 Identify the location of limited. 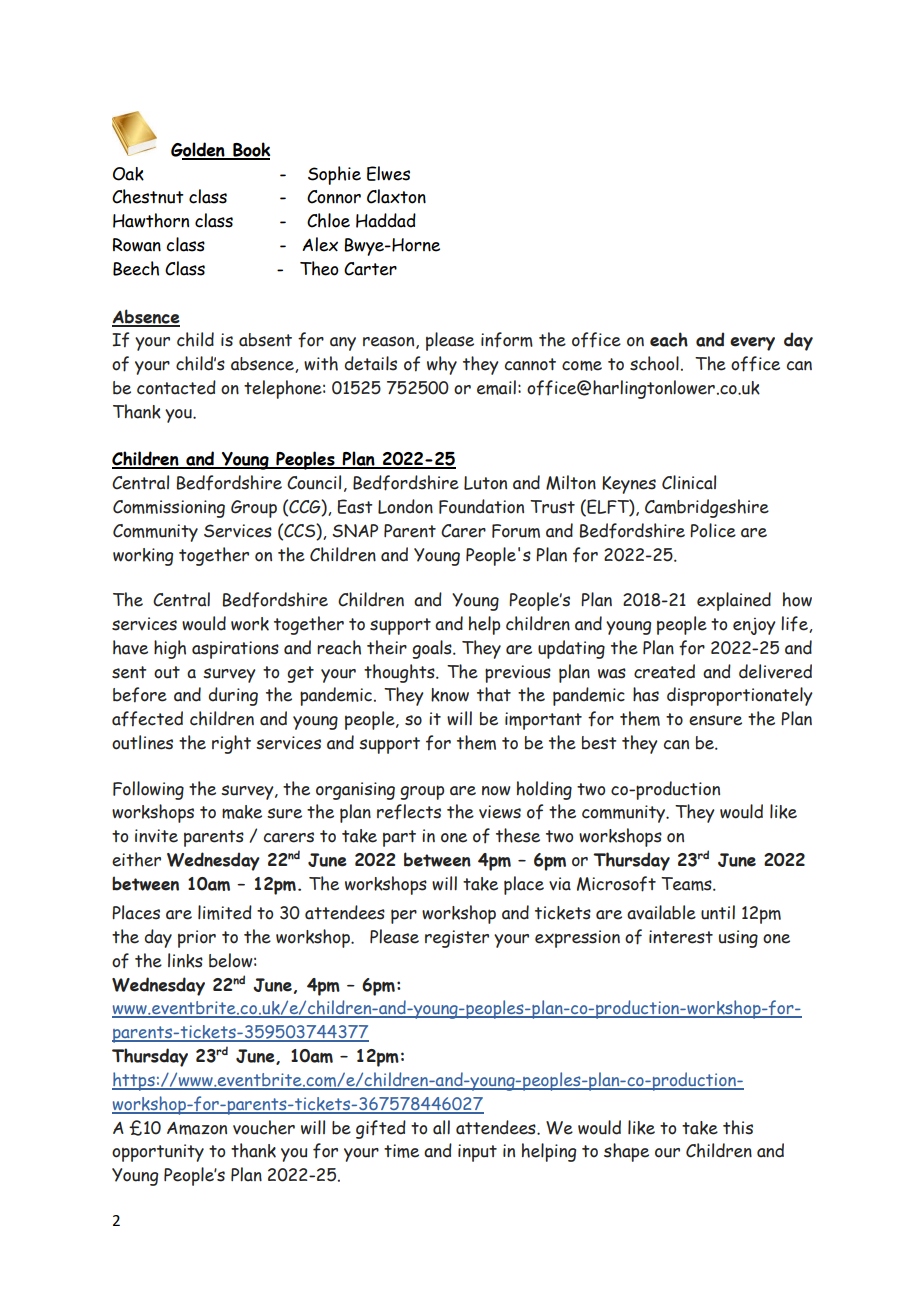
(225, 912).
